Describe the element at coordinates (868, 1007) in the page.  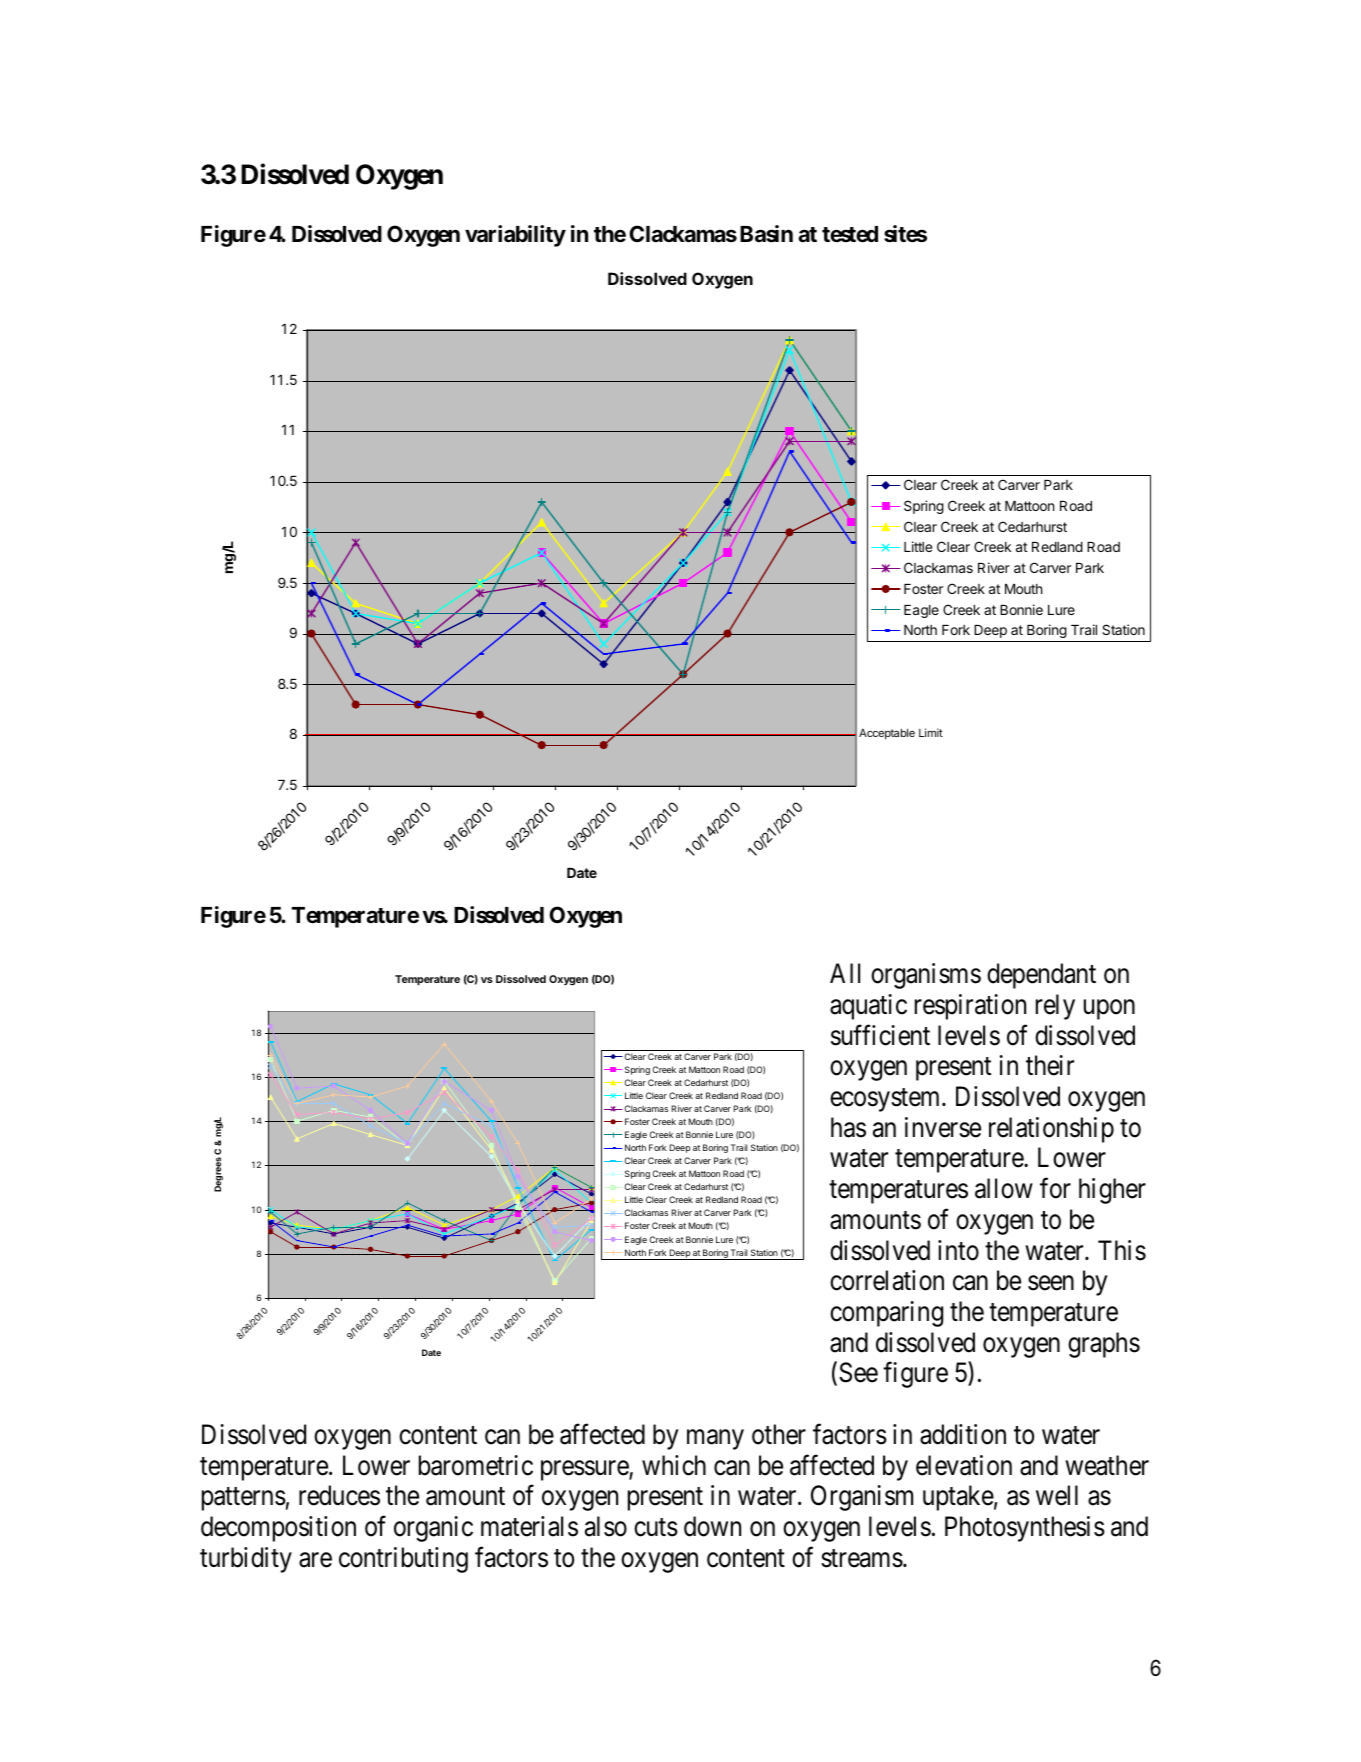
I see `aquatic` at that location.
